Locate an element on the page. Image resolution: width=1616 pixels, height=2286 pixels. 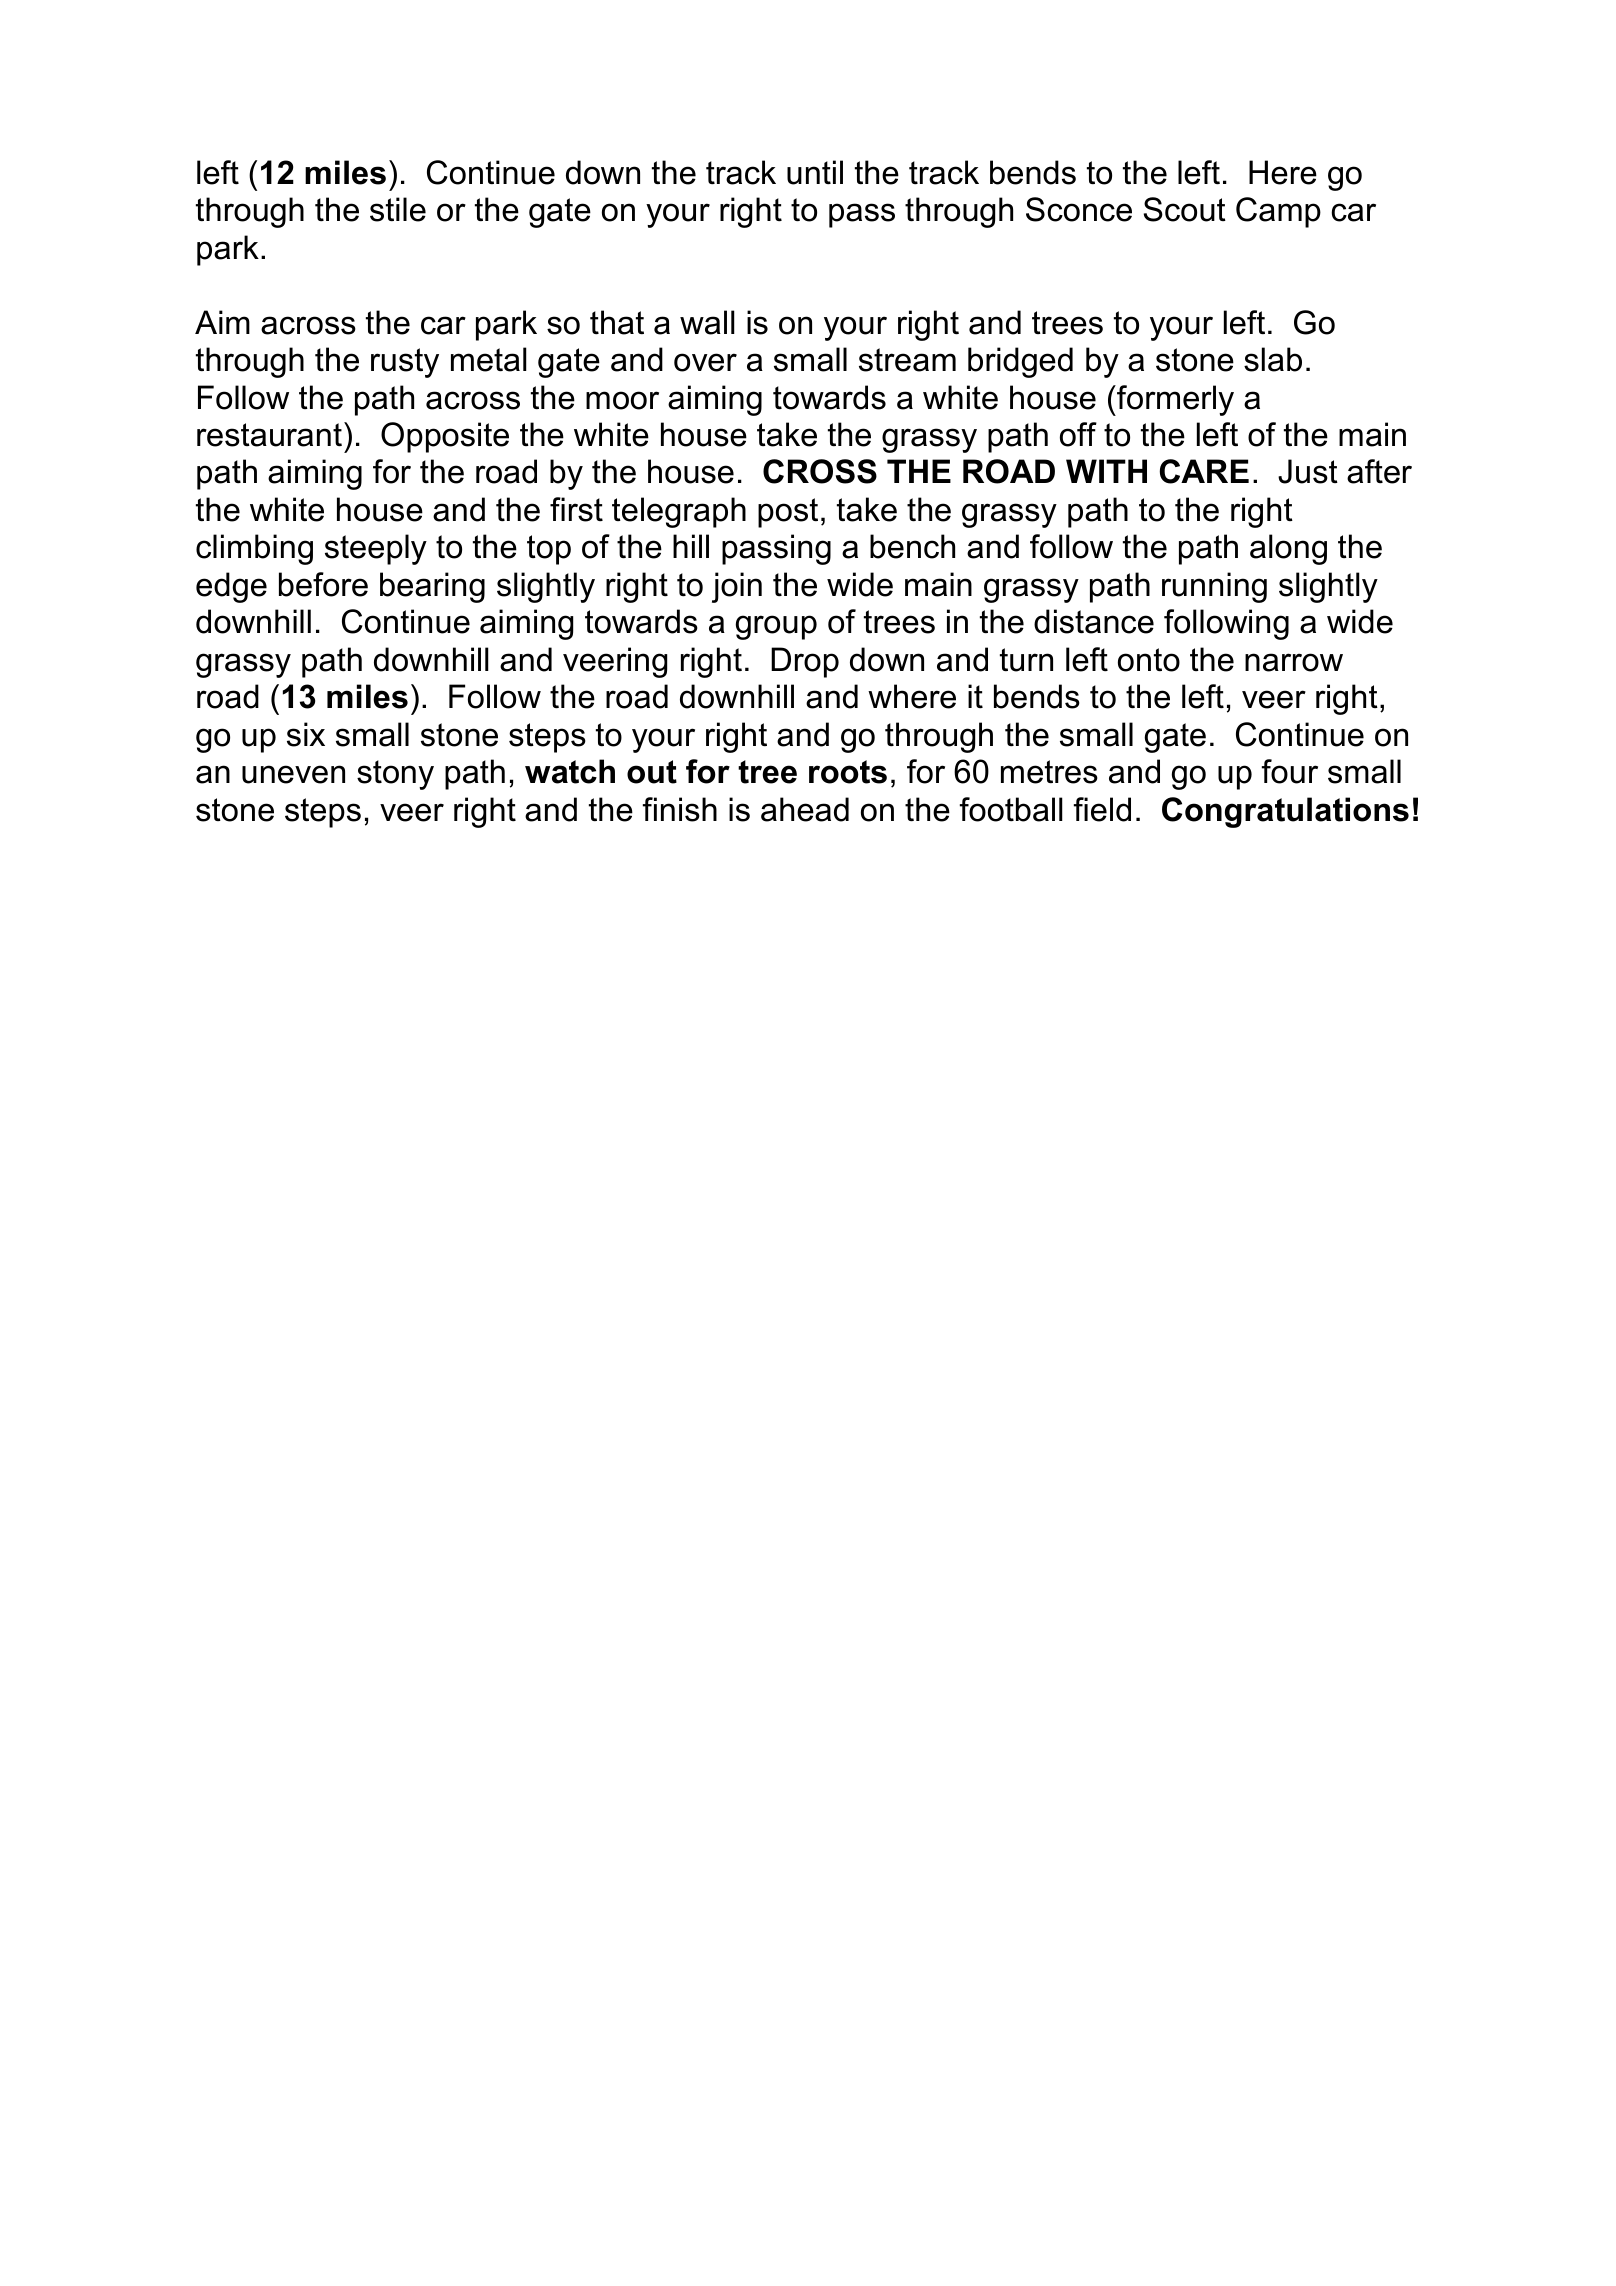
Camp is located at coordinates (1278, 212).
